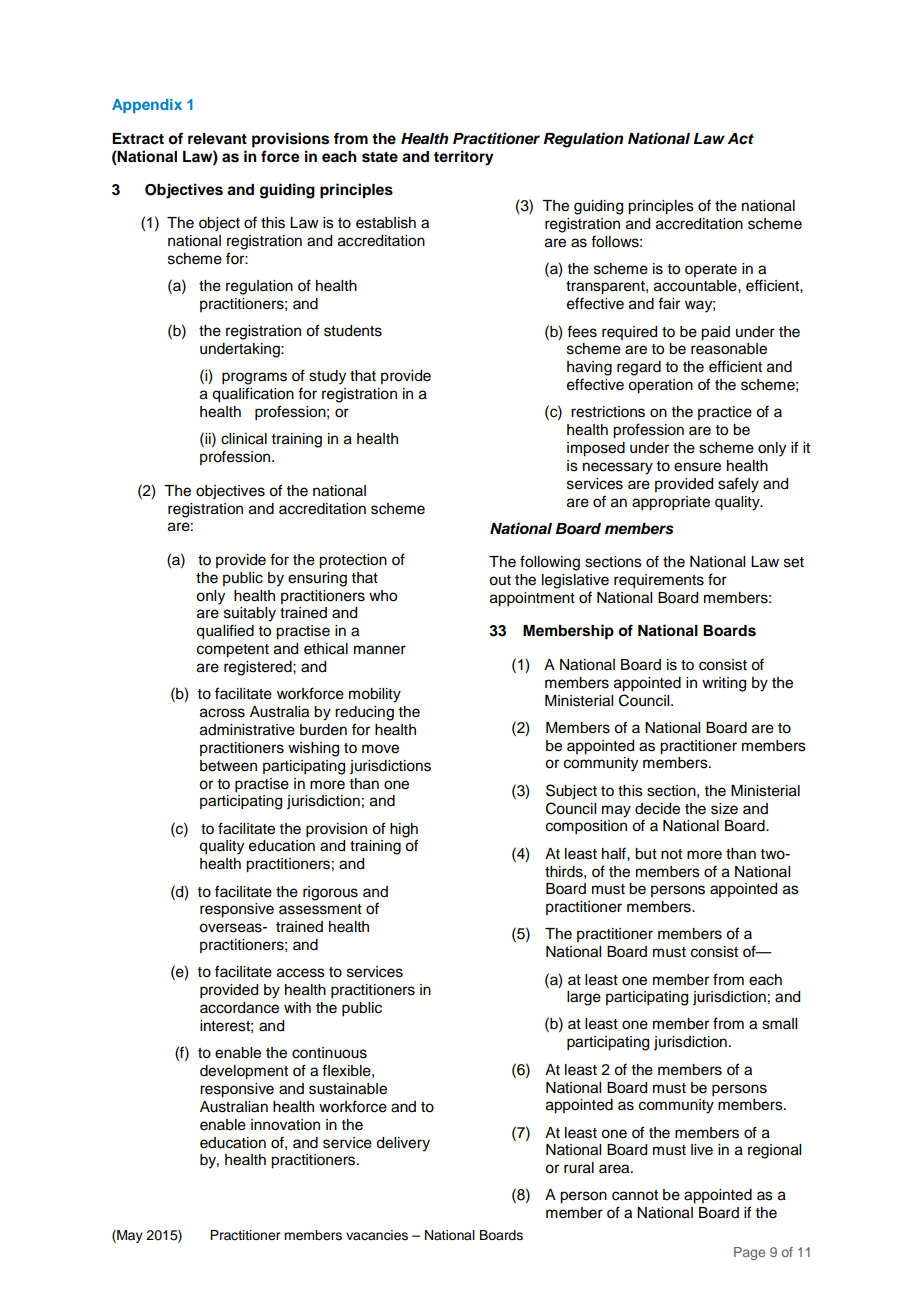  Describe the element at coordinates (711, 270) in the page. I see `operate` at that location.
